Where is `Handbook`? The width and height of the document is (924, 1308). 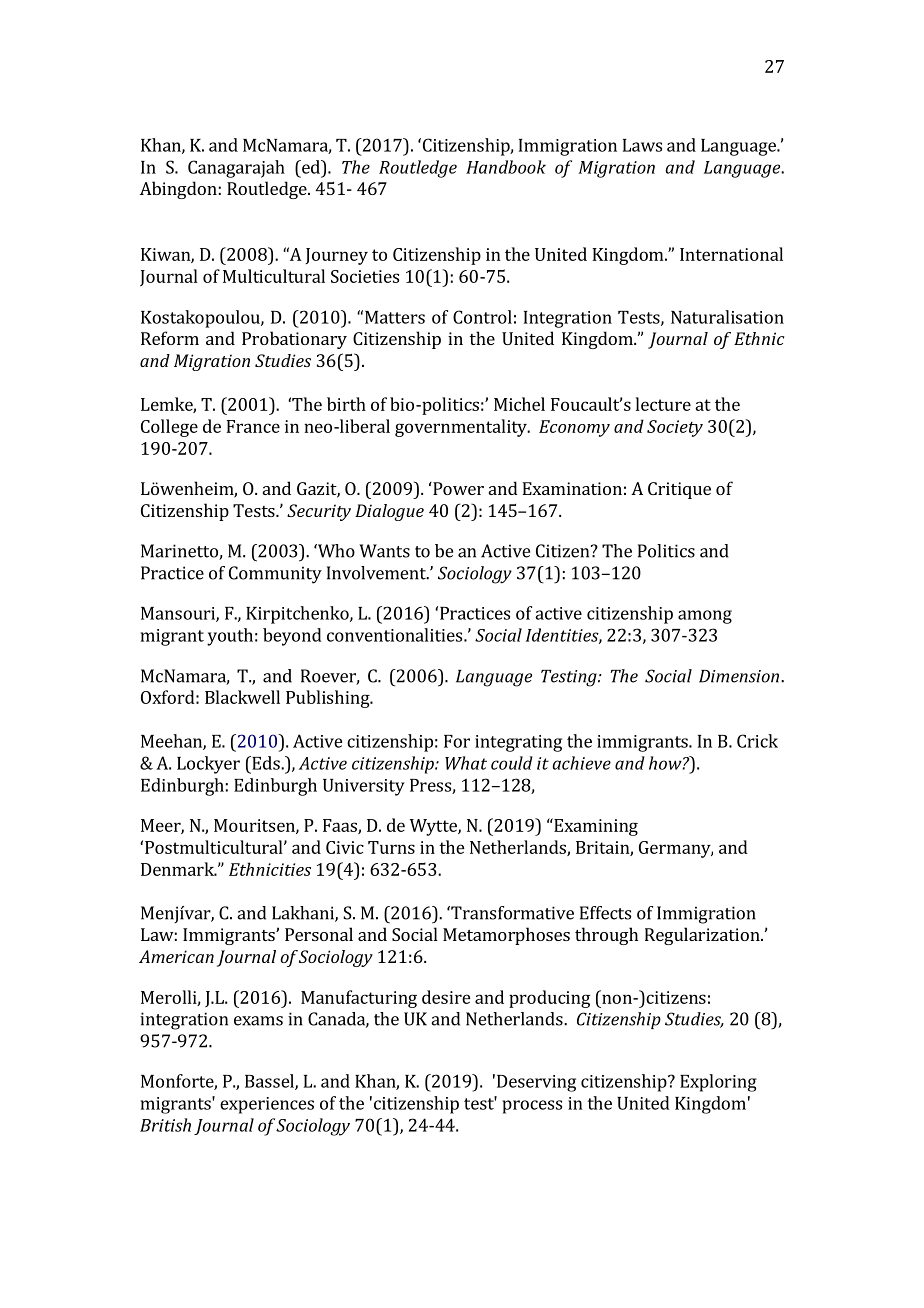 Handbook is located at coordinates (506, 167).
